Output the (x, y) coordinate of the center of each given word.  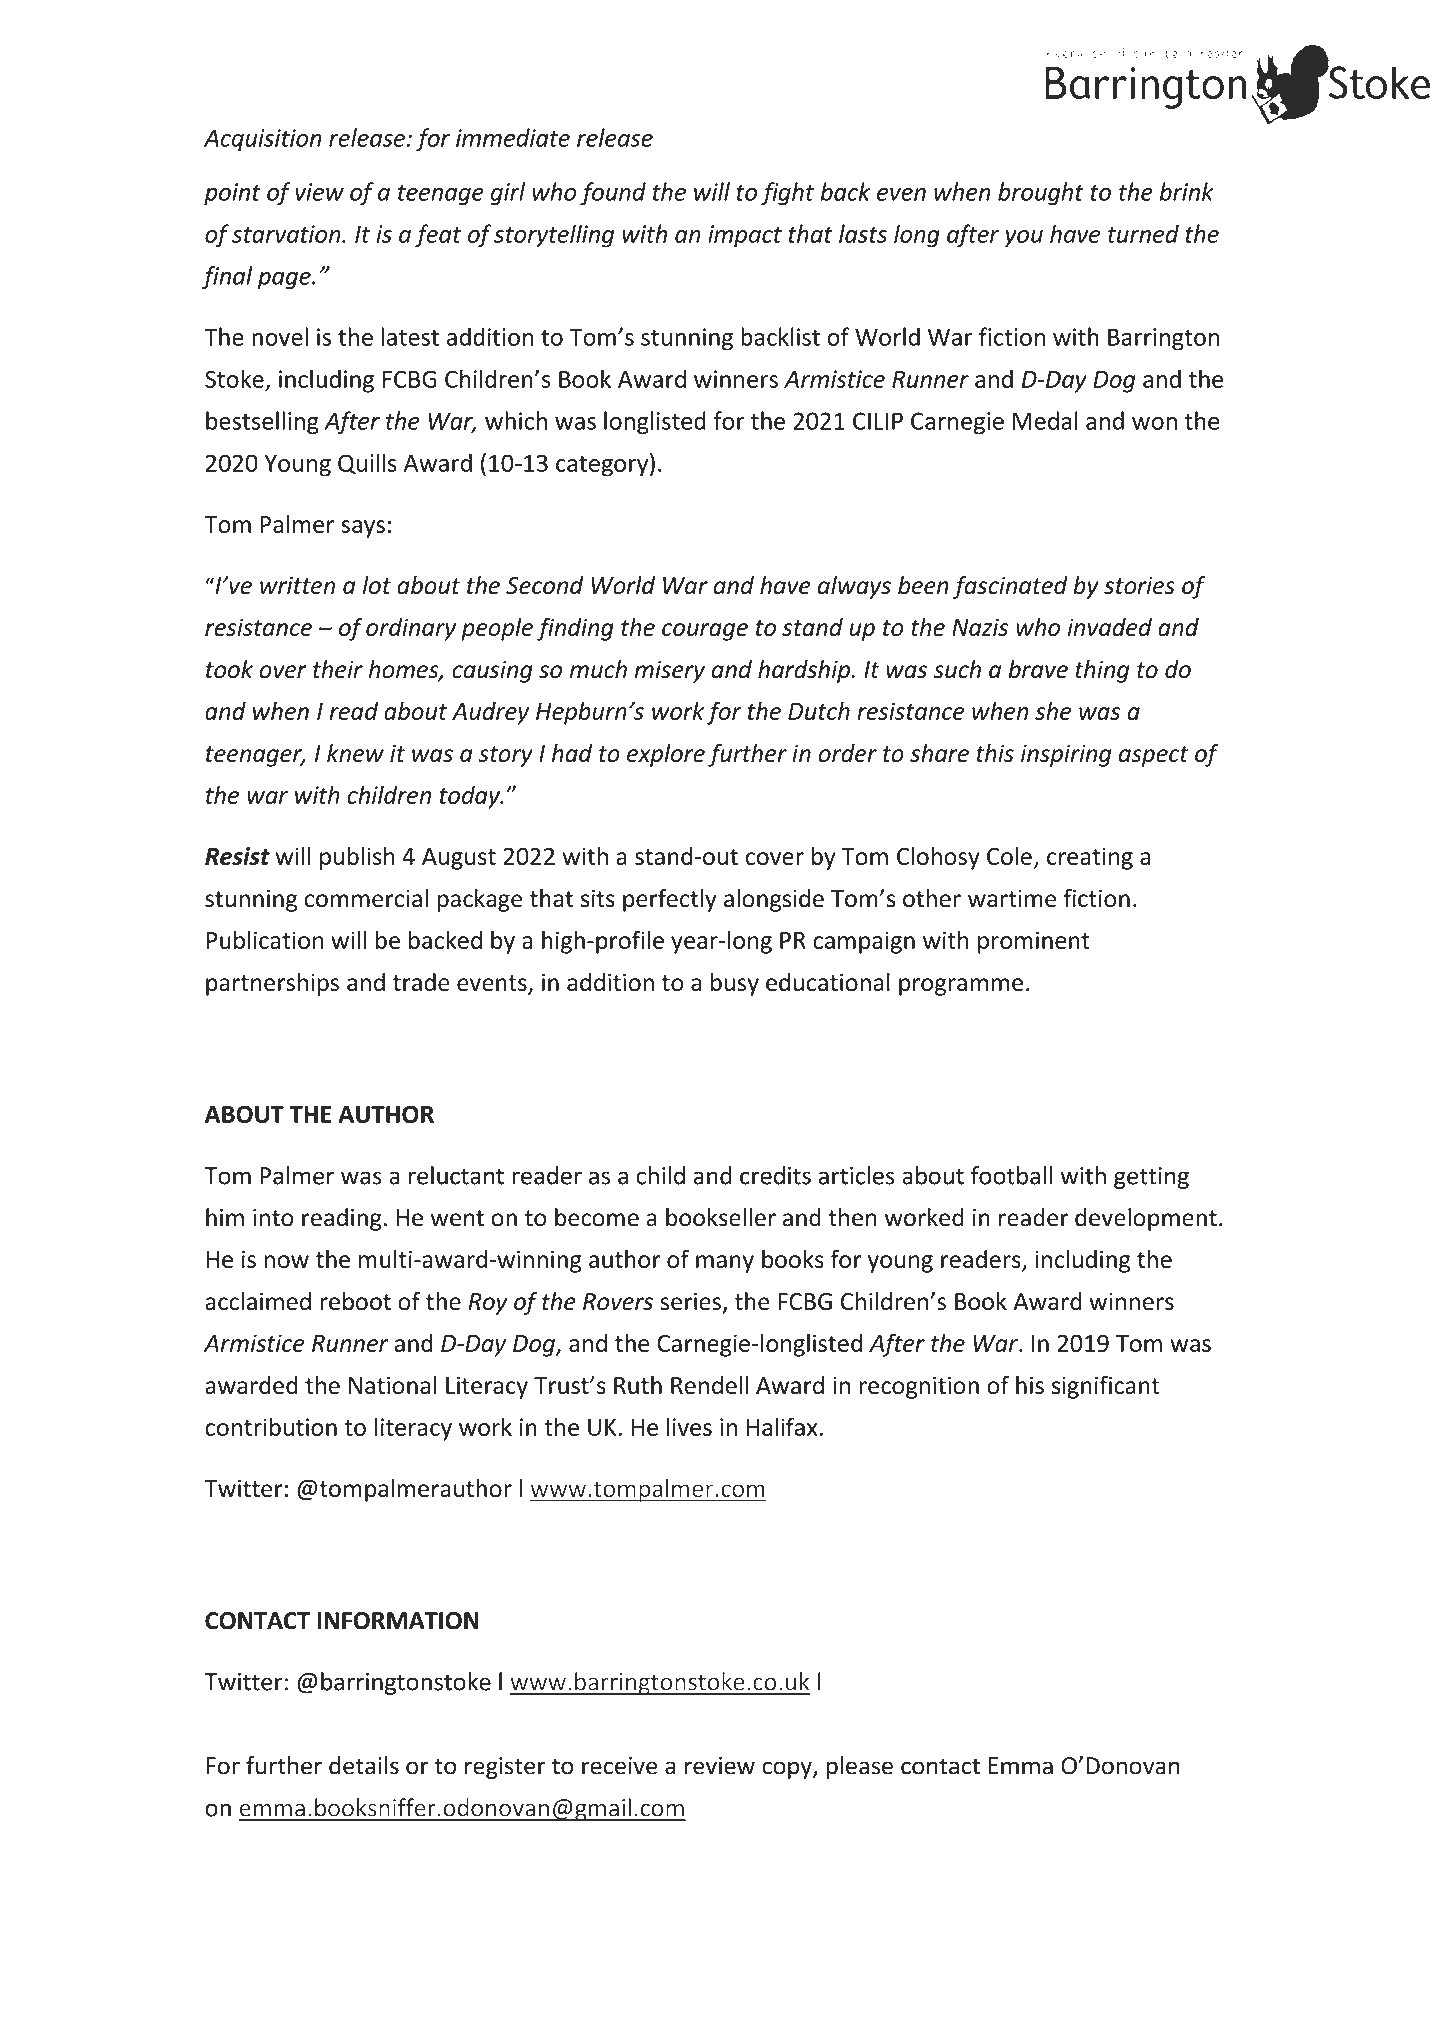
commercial (366, 898)
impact (745, 236)
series (690, 1301)
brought (1041, 194)
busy (735, 984)
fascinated (1010, 587)
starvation (287, 234)
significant (1106, 1387)
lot (377, 585)
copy (788, 1770)
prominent (1034, 942)
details (364, 1765)
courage (705, 632)
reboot (355, 1301)
